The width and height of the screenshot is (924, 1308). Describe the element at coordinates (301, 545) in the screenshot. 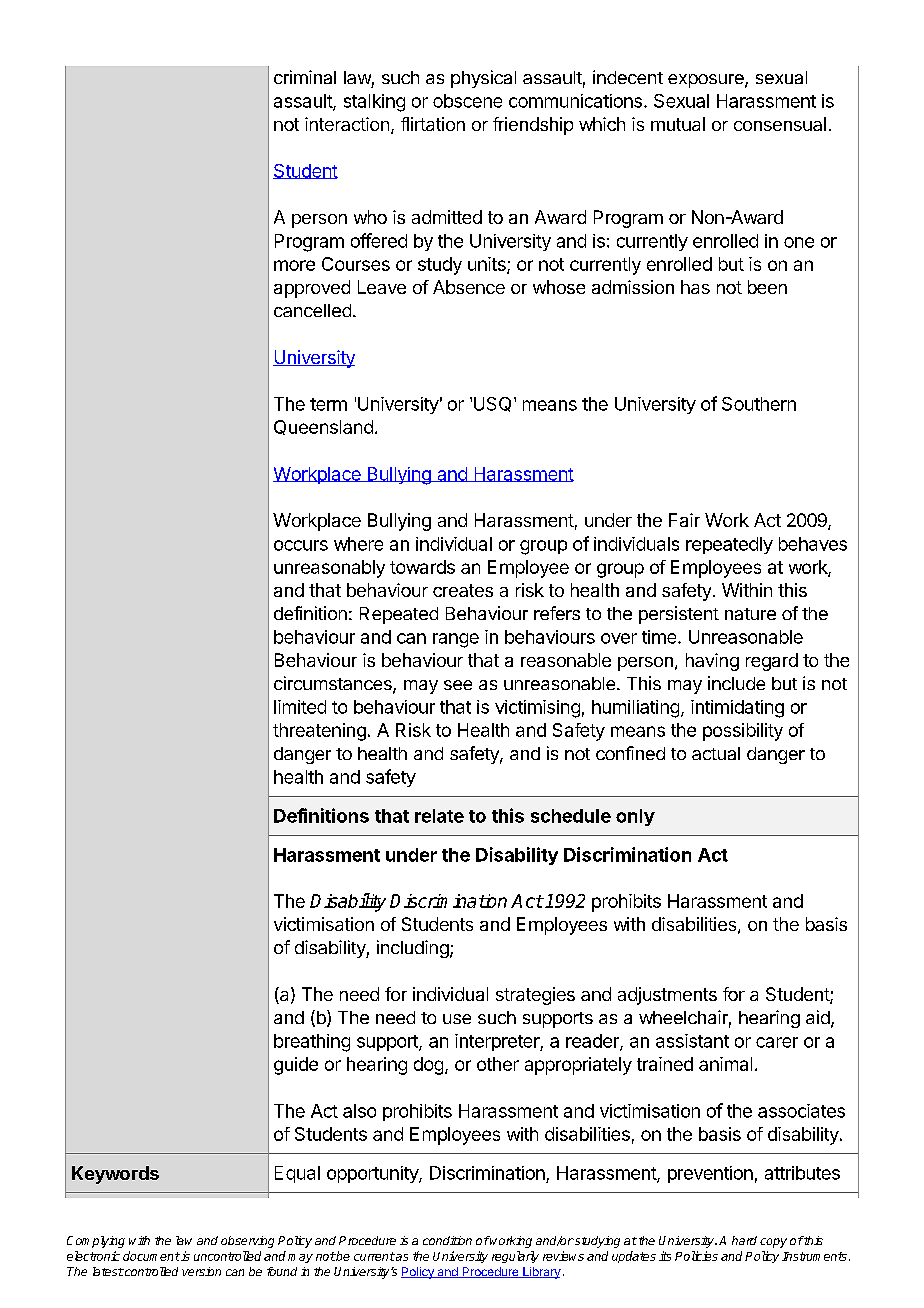

I see `occurs` at that location.
